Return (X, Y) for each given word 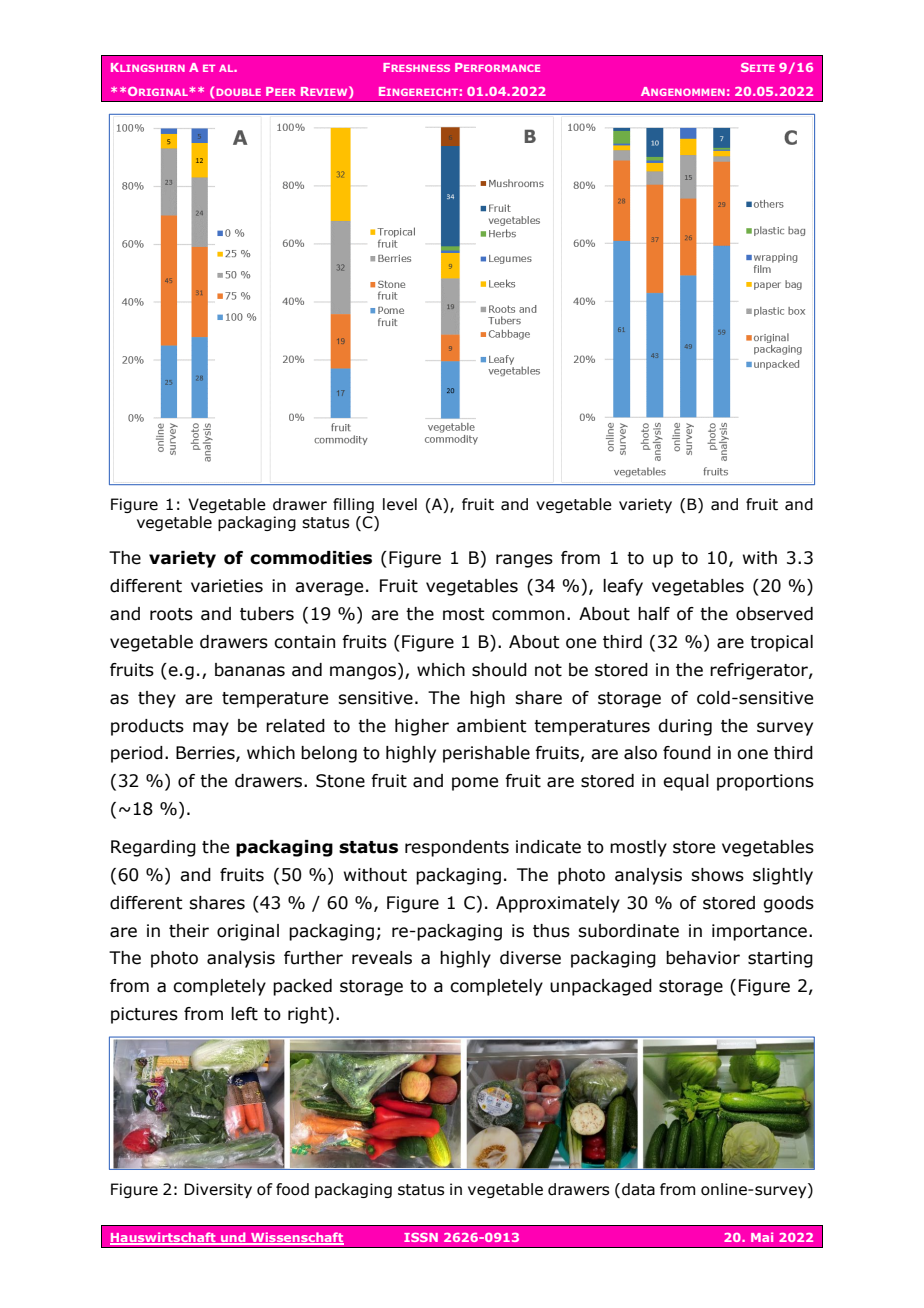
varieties (227, 586)
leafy (623, 587)
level (400, 504)
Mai (762, 1237)
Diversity (218, 1190)
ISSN (421, 1237)
